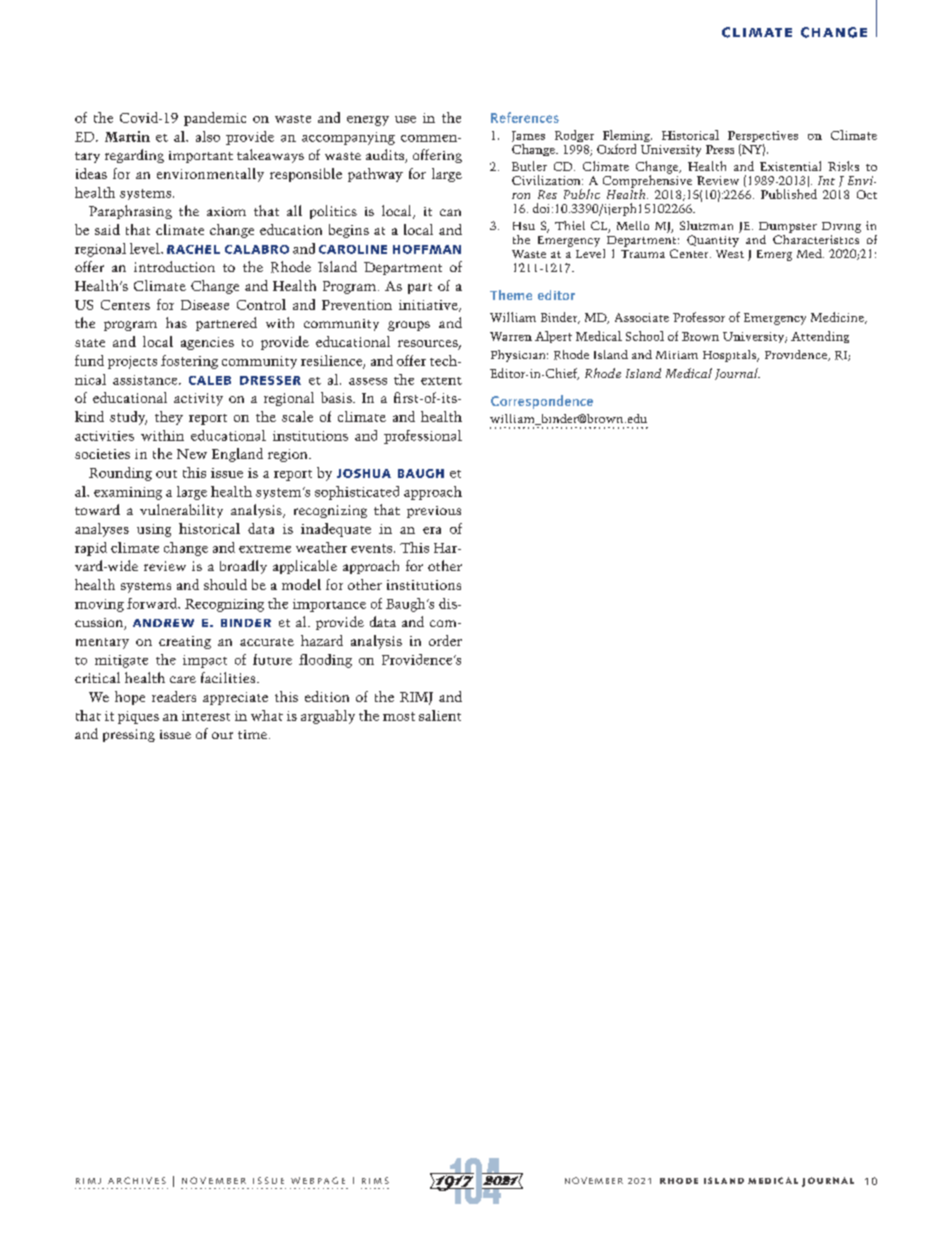 This page has width=952, height=1233. Describe the element at coordinates (254, 734) in the page. I see `time` at that location.
